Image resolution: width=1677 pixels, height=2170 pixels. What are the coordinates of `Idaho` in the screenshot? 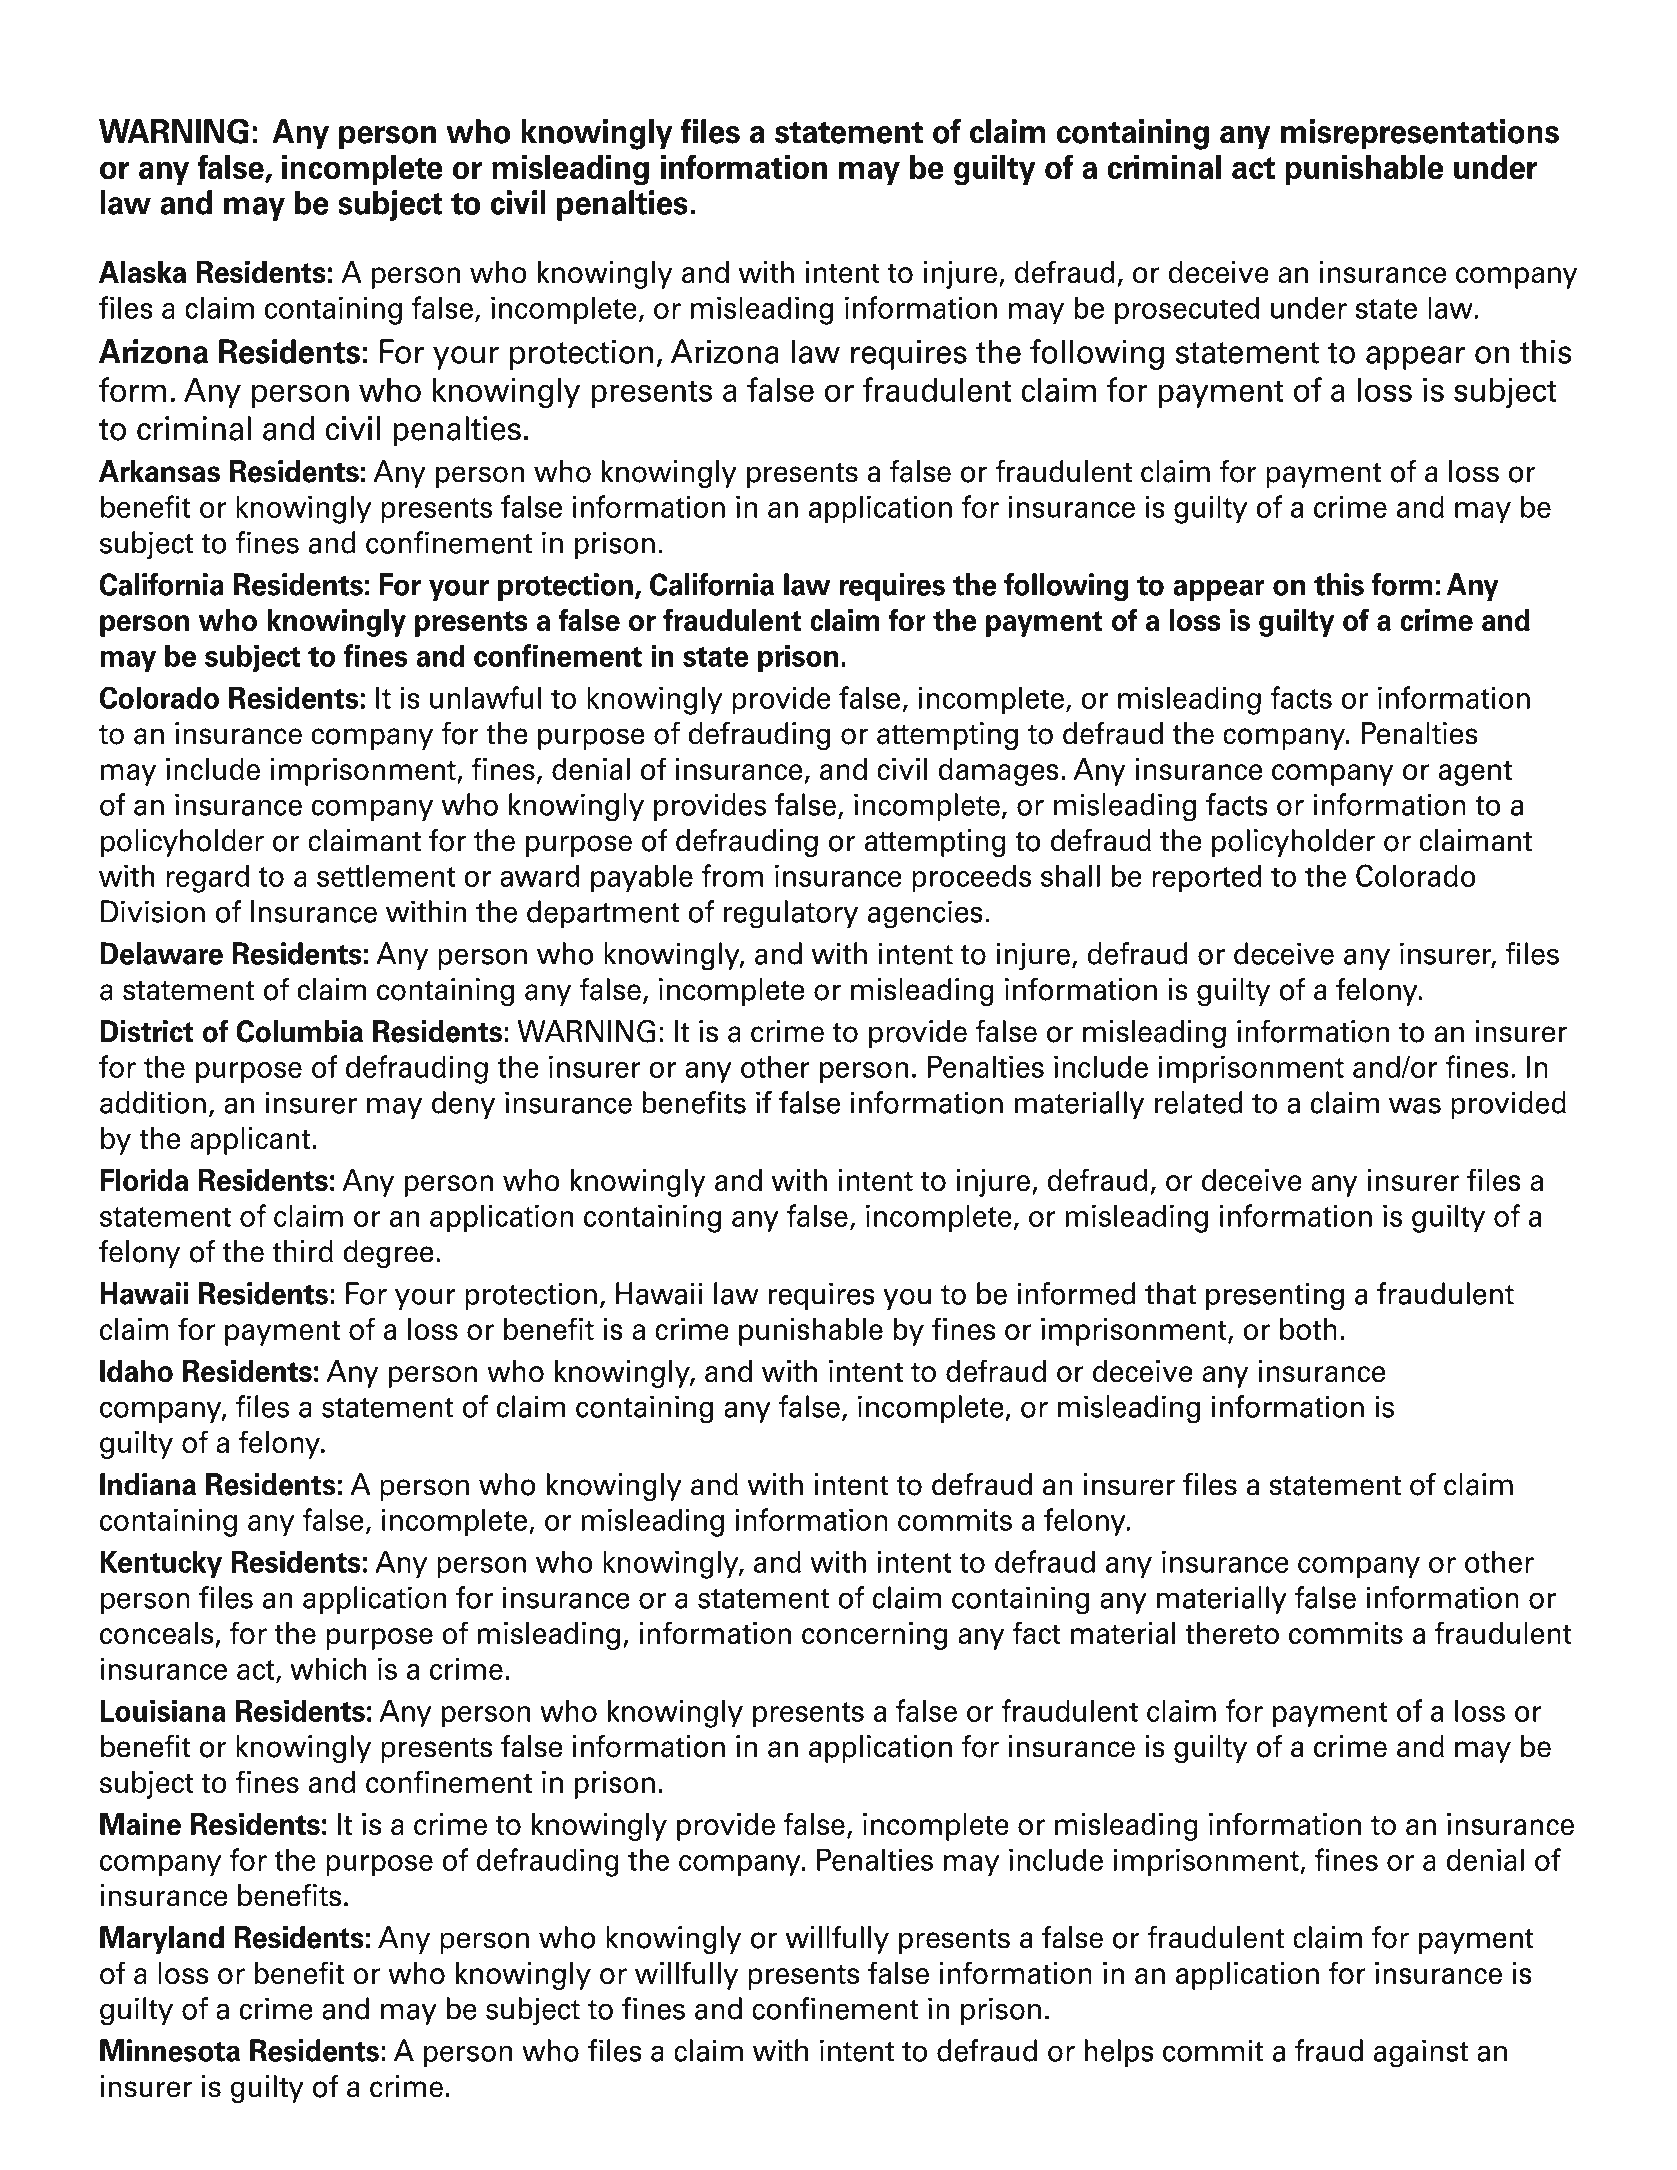 It's located at (136, 1371).
